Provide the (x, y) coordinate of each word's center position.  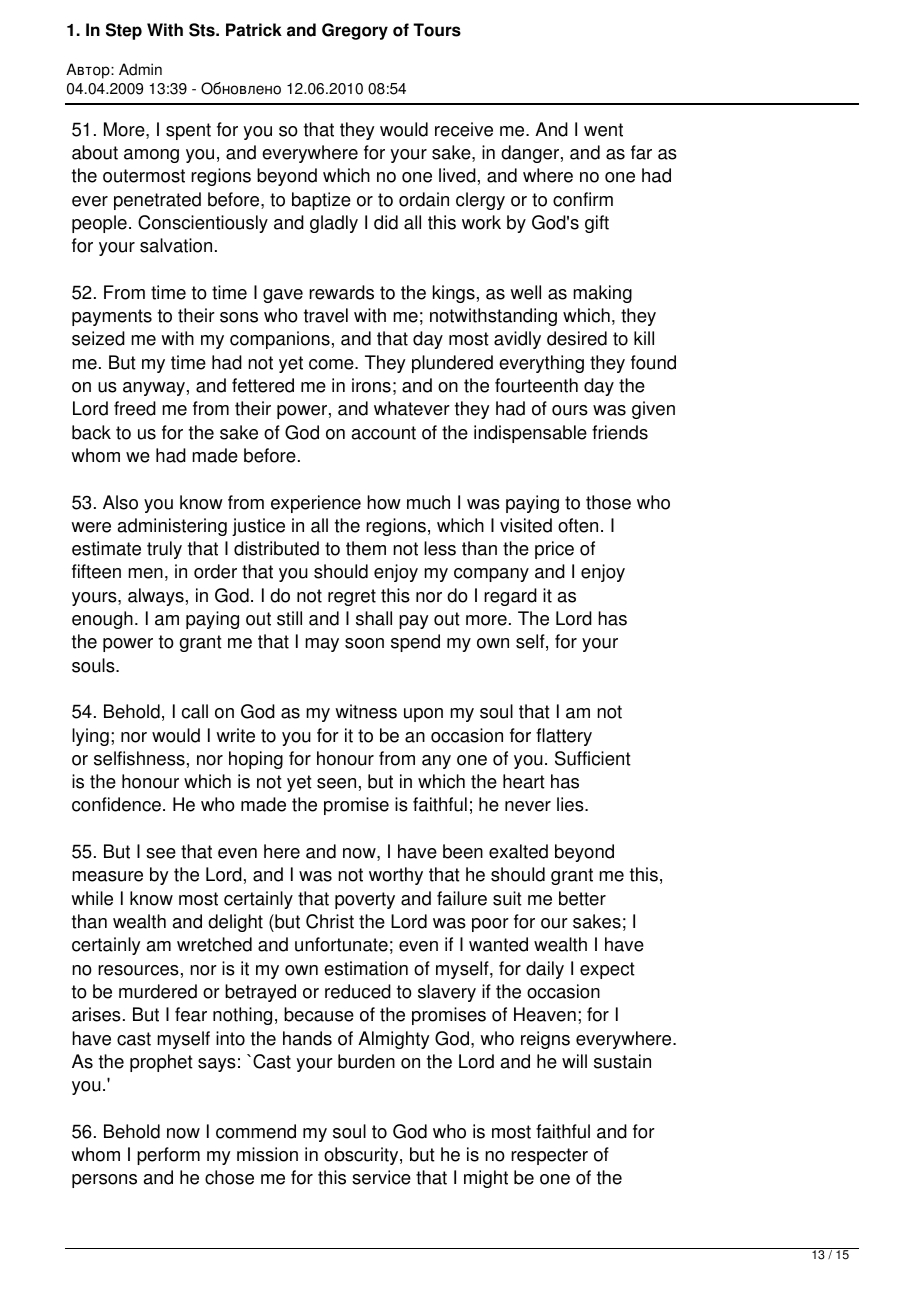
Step (124, 31)
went (603, 130)
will (574, 1061)
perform (168, 1156)
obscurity (362, 1156)
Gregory (355, 31)
